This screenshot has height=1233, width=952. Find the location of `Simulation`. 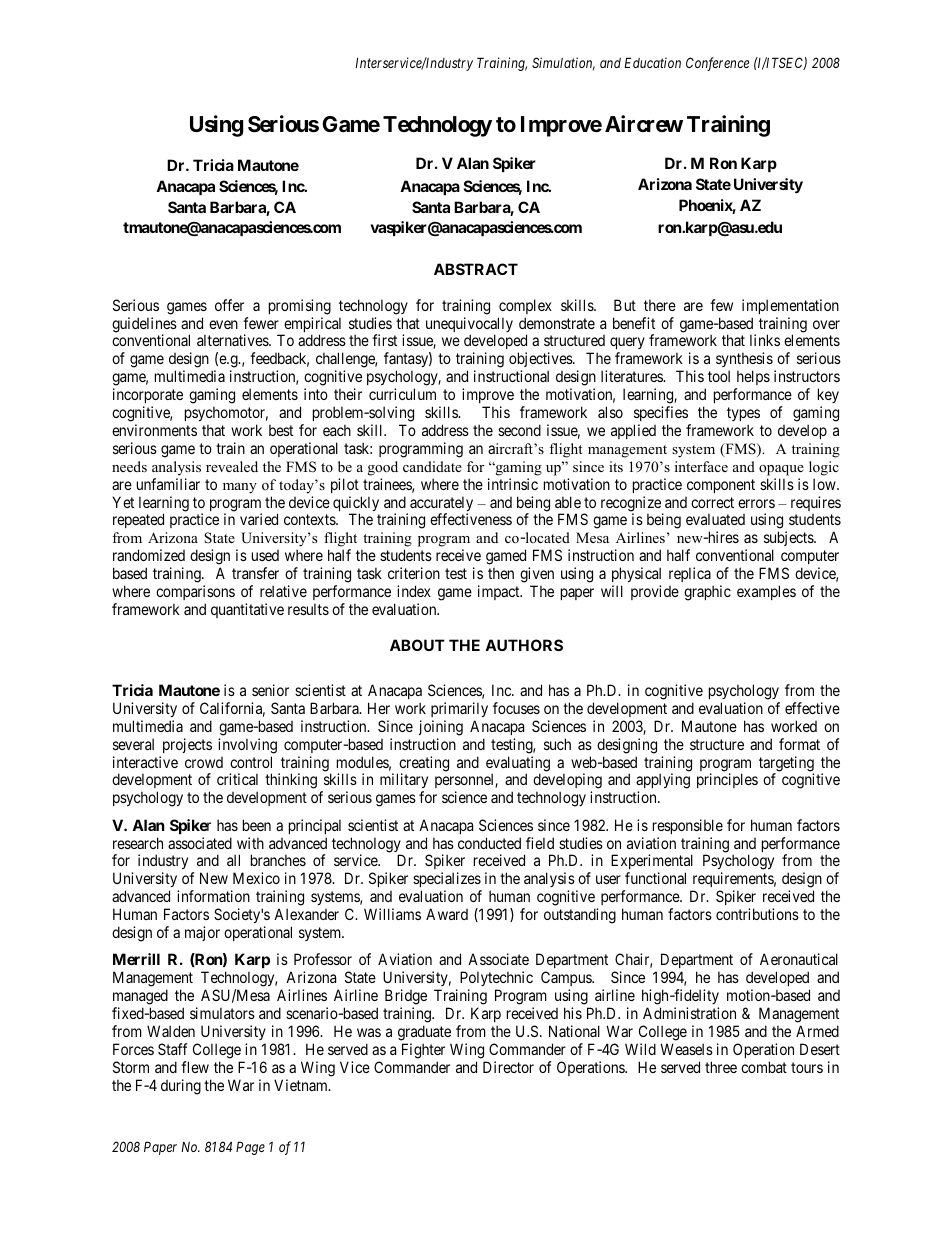

Simulation is located at coordinates (563, 64).
